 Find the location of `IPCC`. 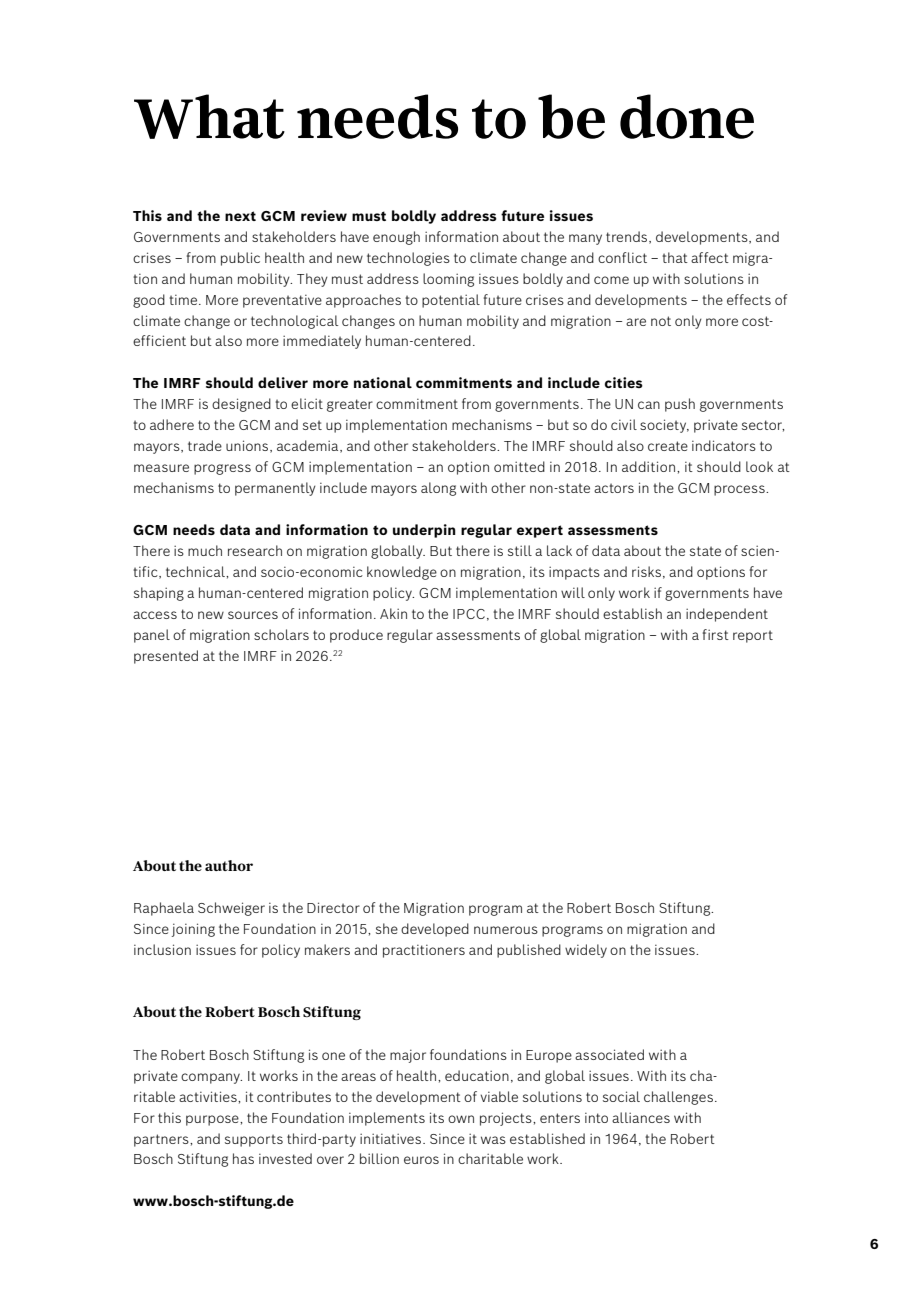

IPCC is located at coordinates (469, 614).
